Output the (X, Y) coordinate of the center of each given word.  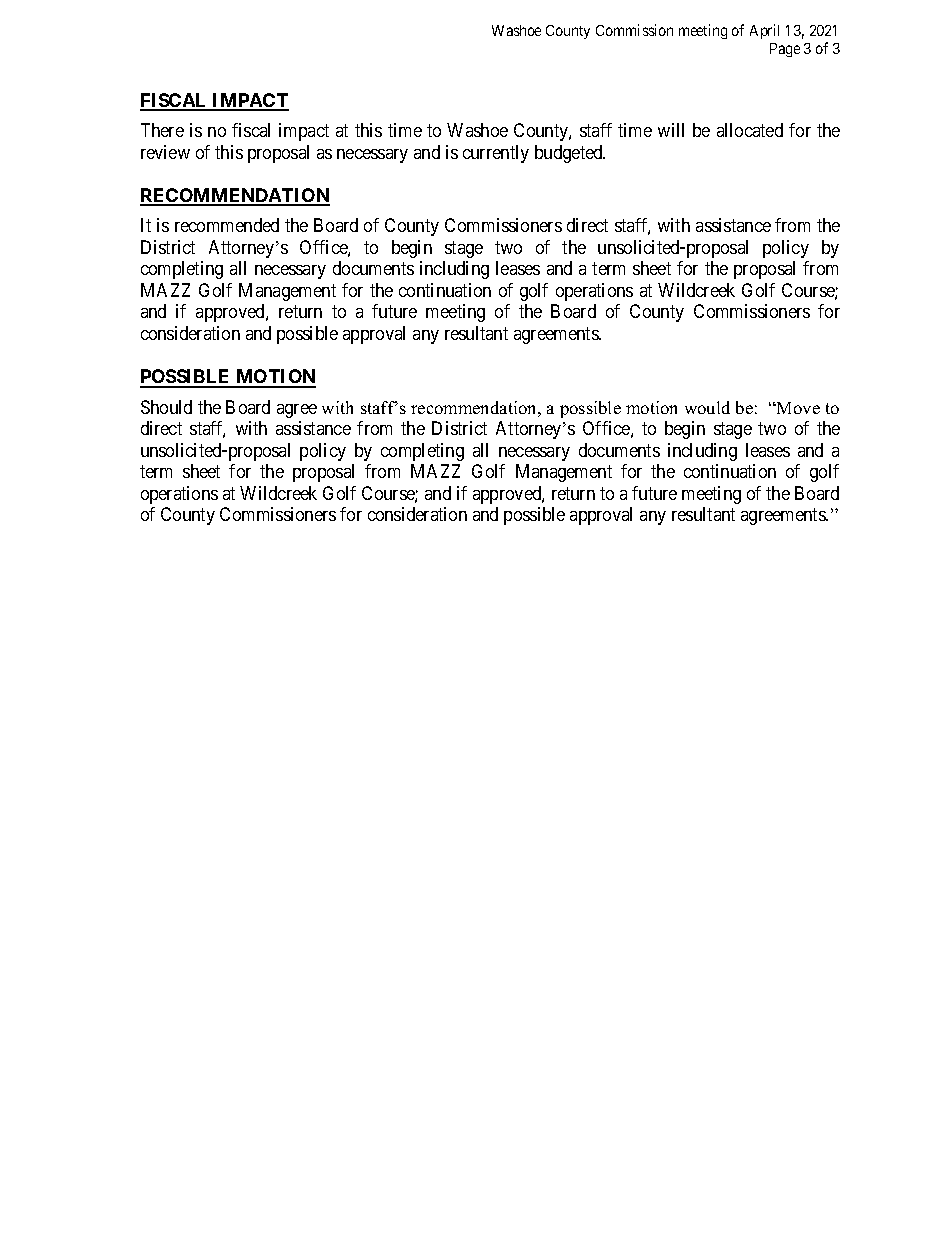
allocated (750, 130)
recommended (227, 225)
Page (785, 50)
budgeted (570, 154)
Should (166, 407)
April (764, 31)
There (162, 130)
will (671, 130)
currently (496, 154)
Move (797, 408)
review (165, 152)
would (707, 407)
